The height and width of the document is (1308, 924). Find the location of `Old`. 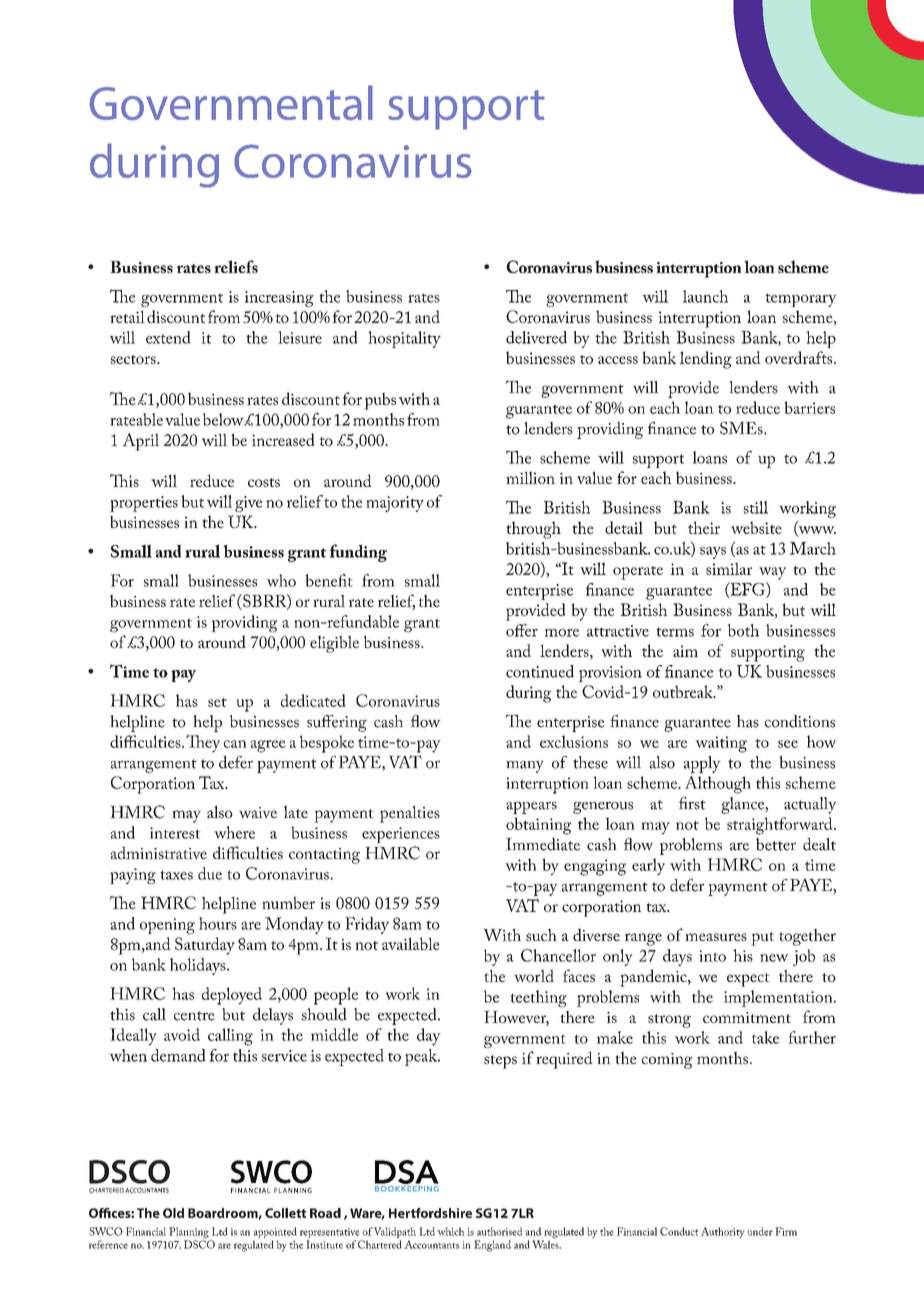

Old is located at coordinates (173, 1213).
